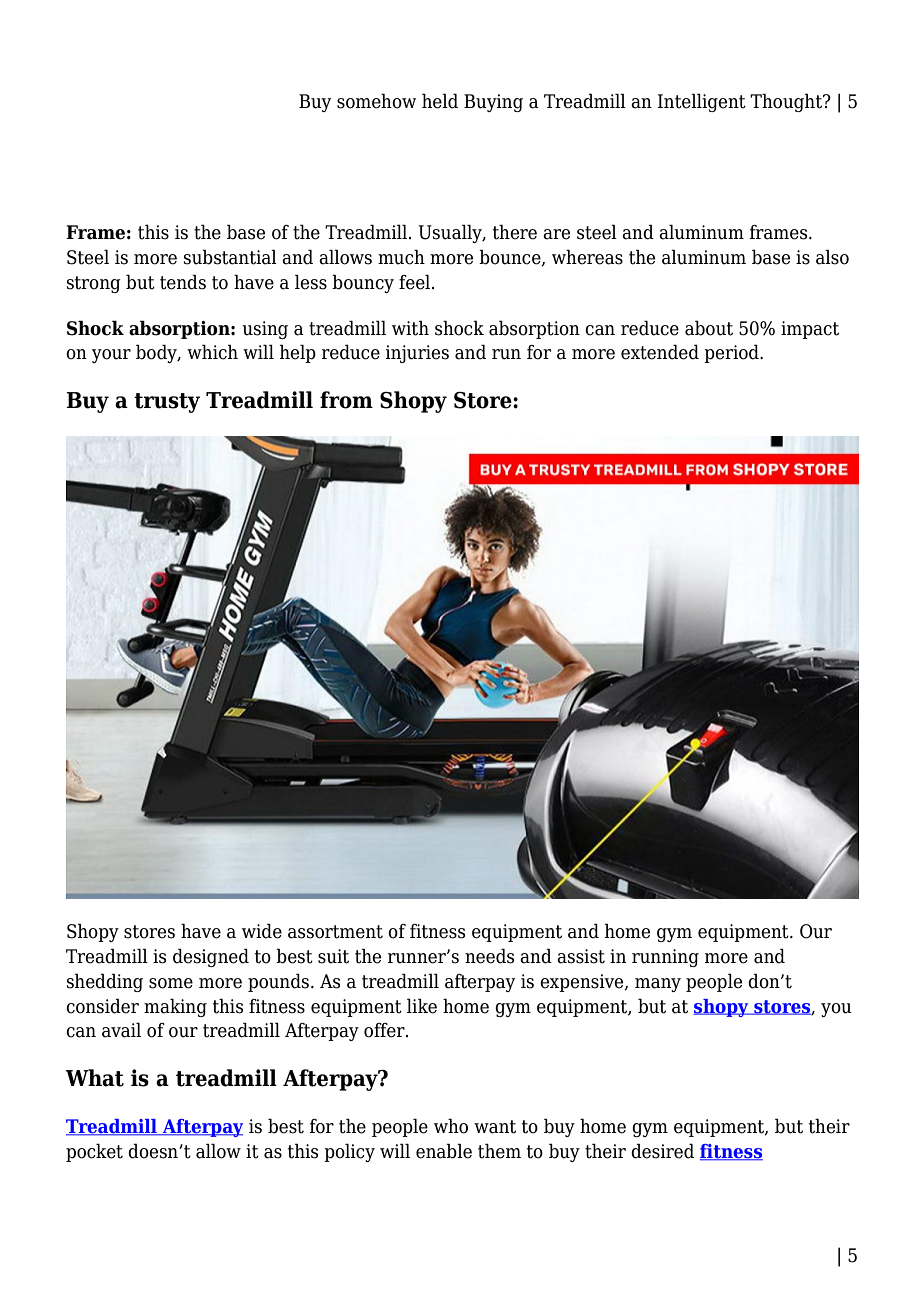 The width and height of the image is (924, 1308). What do you see at coordinates (440, 101) in the image?
I see `held` at bounding box center [440, 101].
